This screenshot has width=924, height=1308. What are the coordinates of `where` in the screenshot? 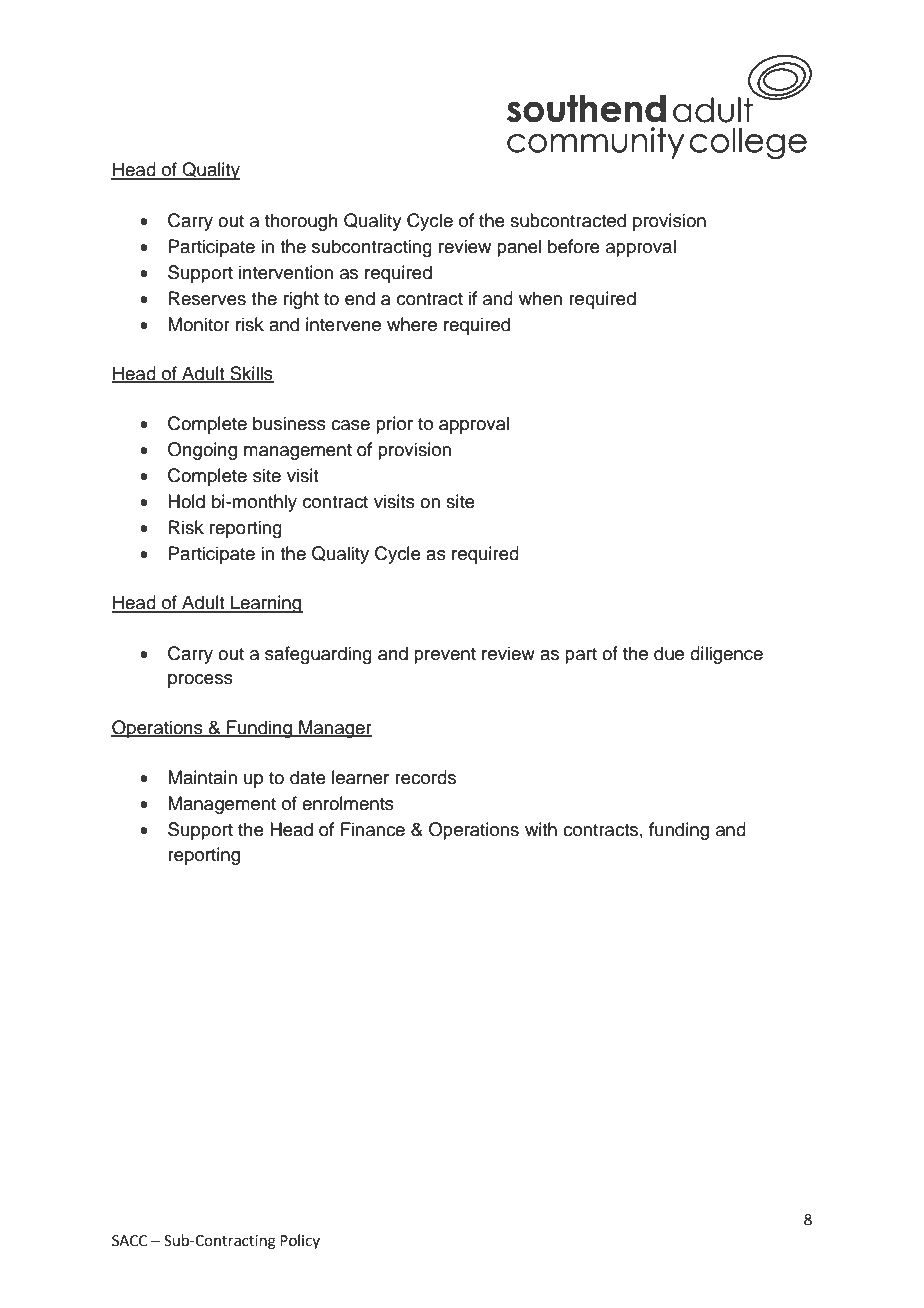 It's located at (412, 324).
